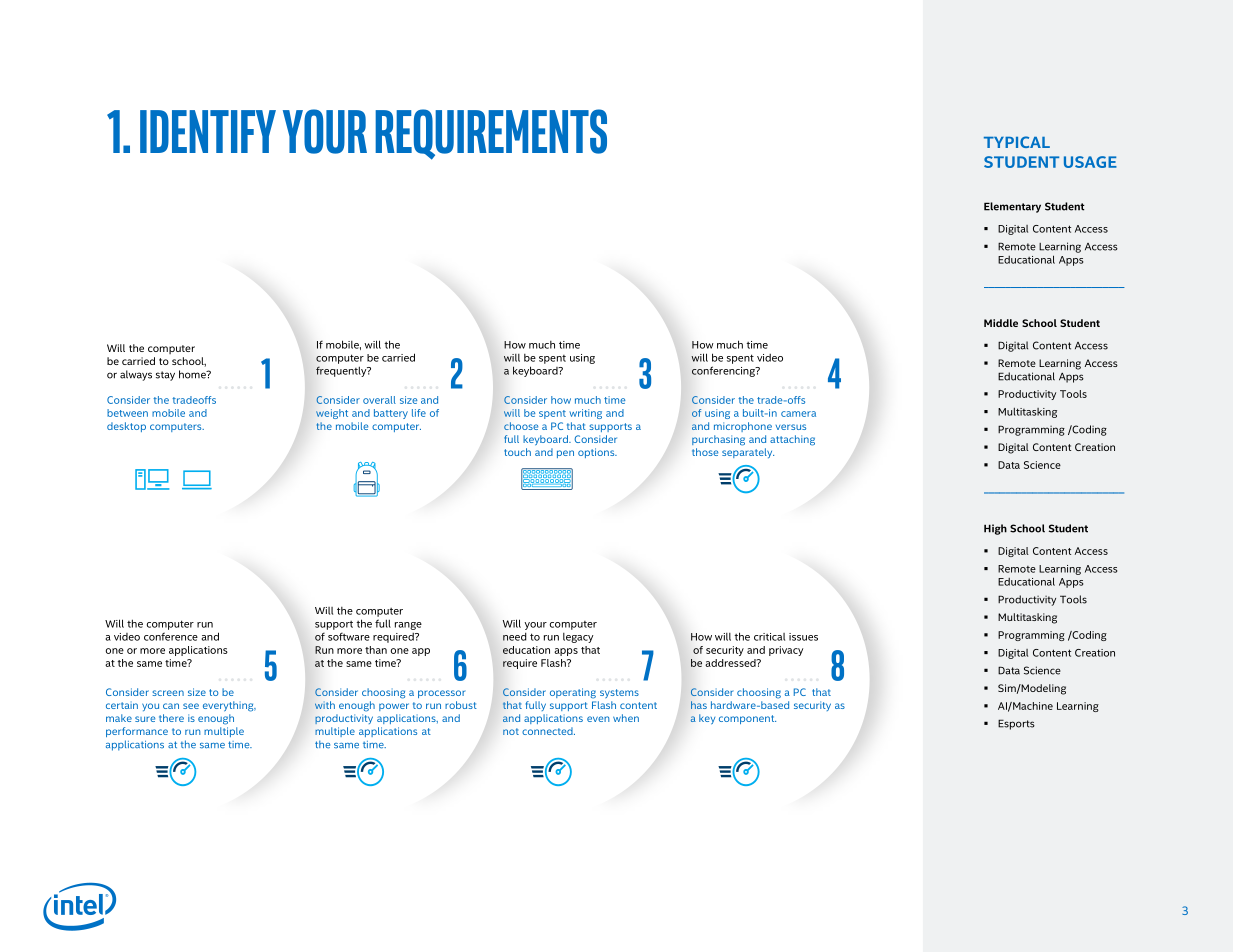 The width and height of the screenshot is (1233, 952). I want to click on even, so click(598, 719).
